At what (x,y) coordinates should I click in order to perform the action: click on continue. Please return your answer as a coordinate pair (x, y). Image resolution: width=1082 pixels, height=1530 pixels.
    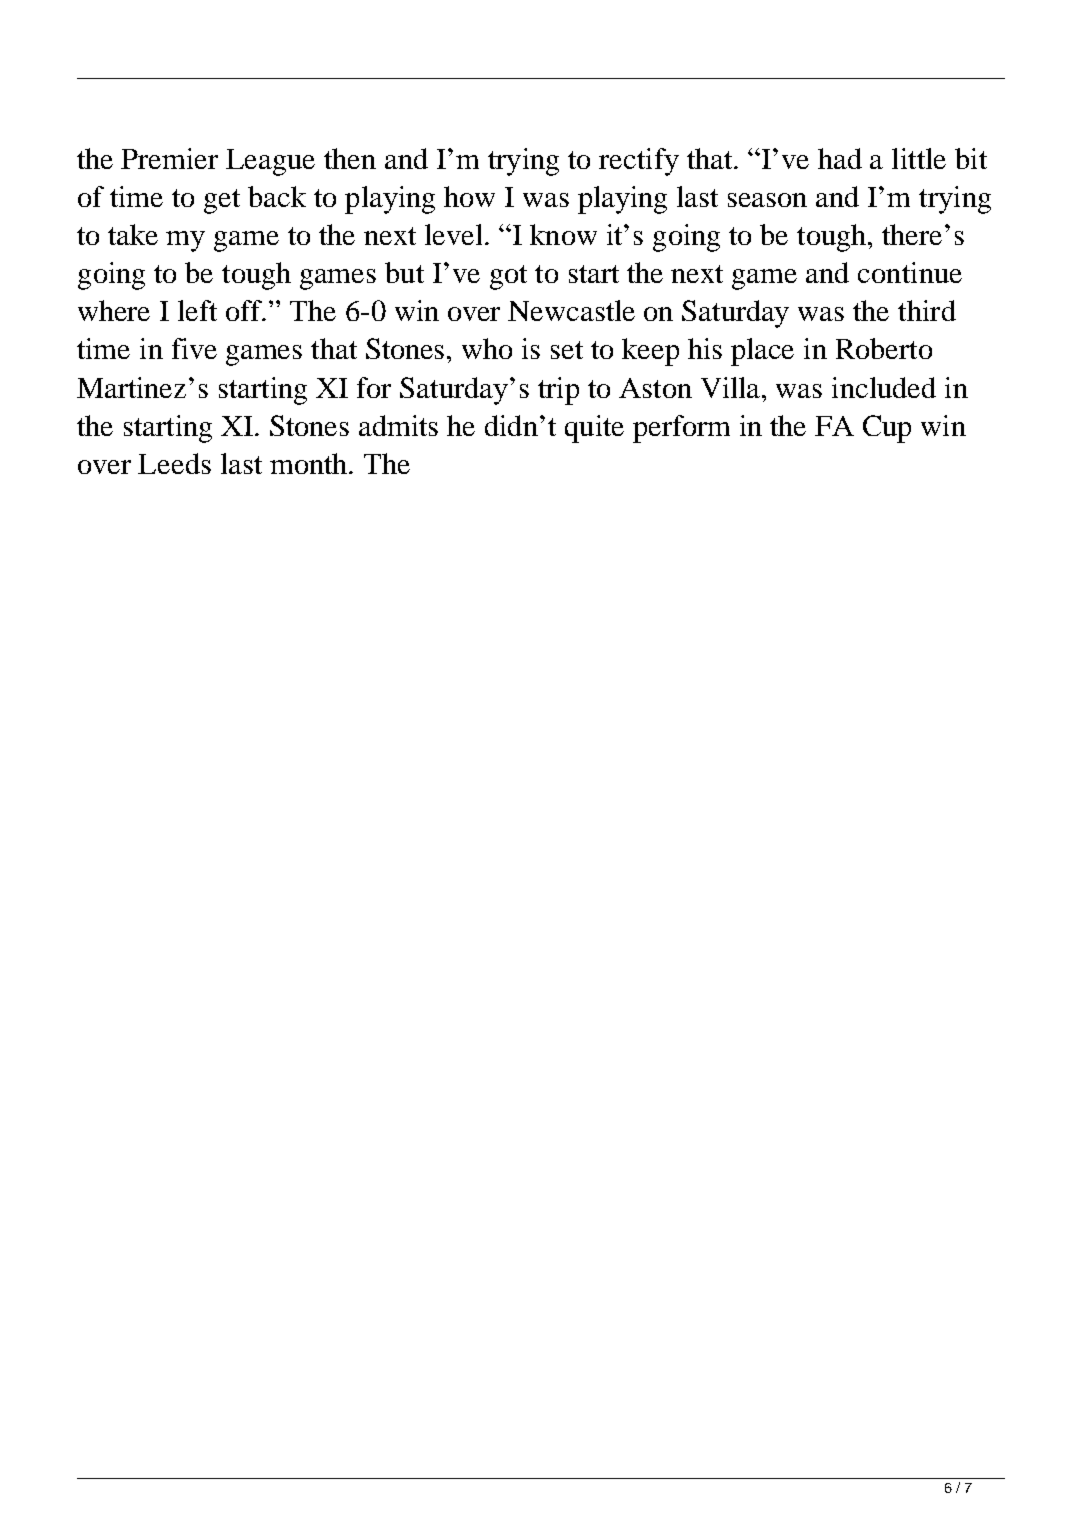
    Looking at the image, I should click on (910, 272).
